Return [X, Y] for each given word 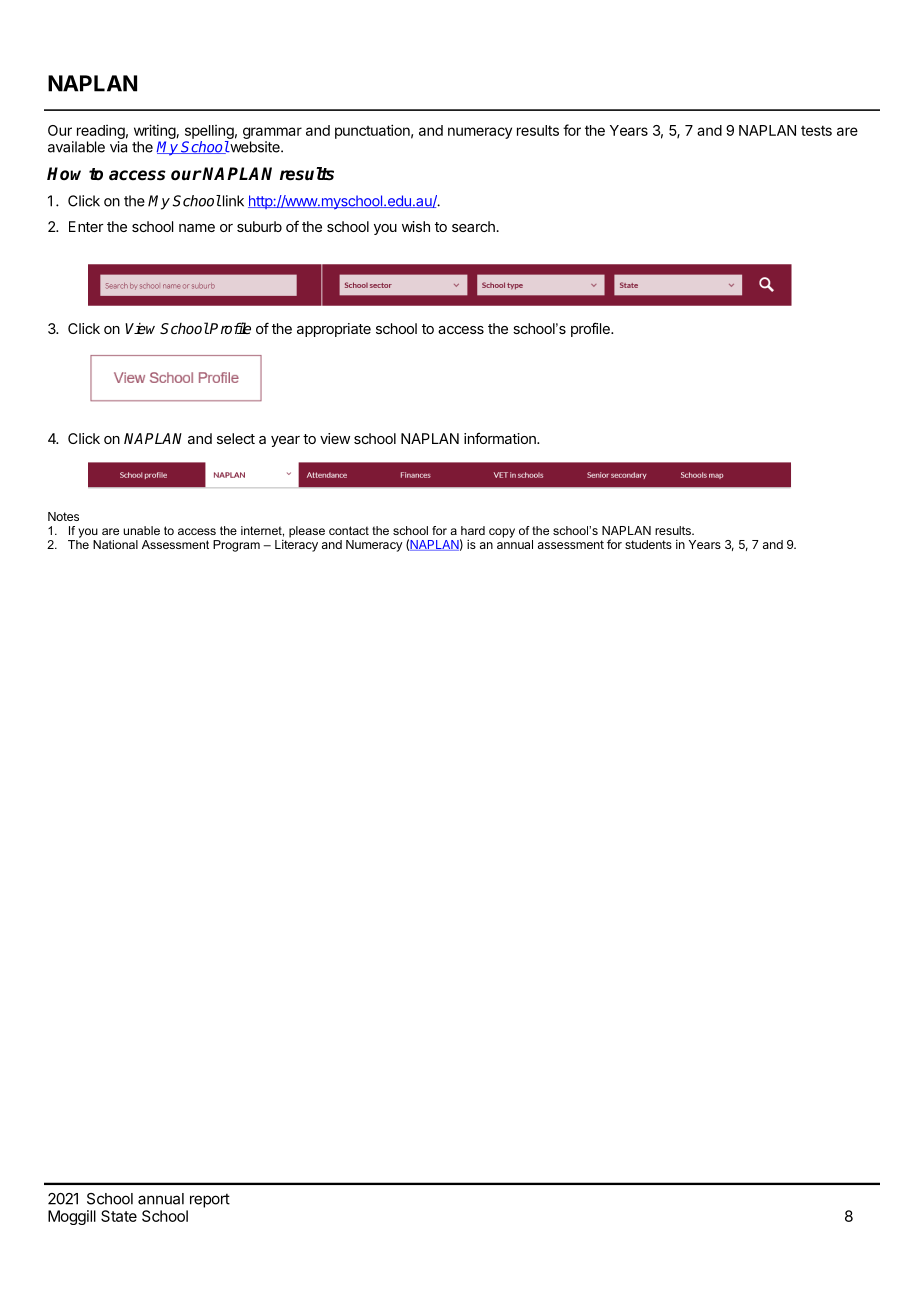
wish [416, 226]
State [119, 1216]
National [115, 544]
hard [473, 530]
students [648, 544]
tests [816, 130]
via [118, 147]
